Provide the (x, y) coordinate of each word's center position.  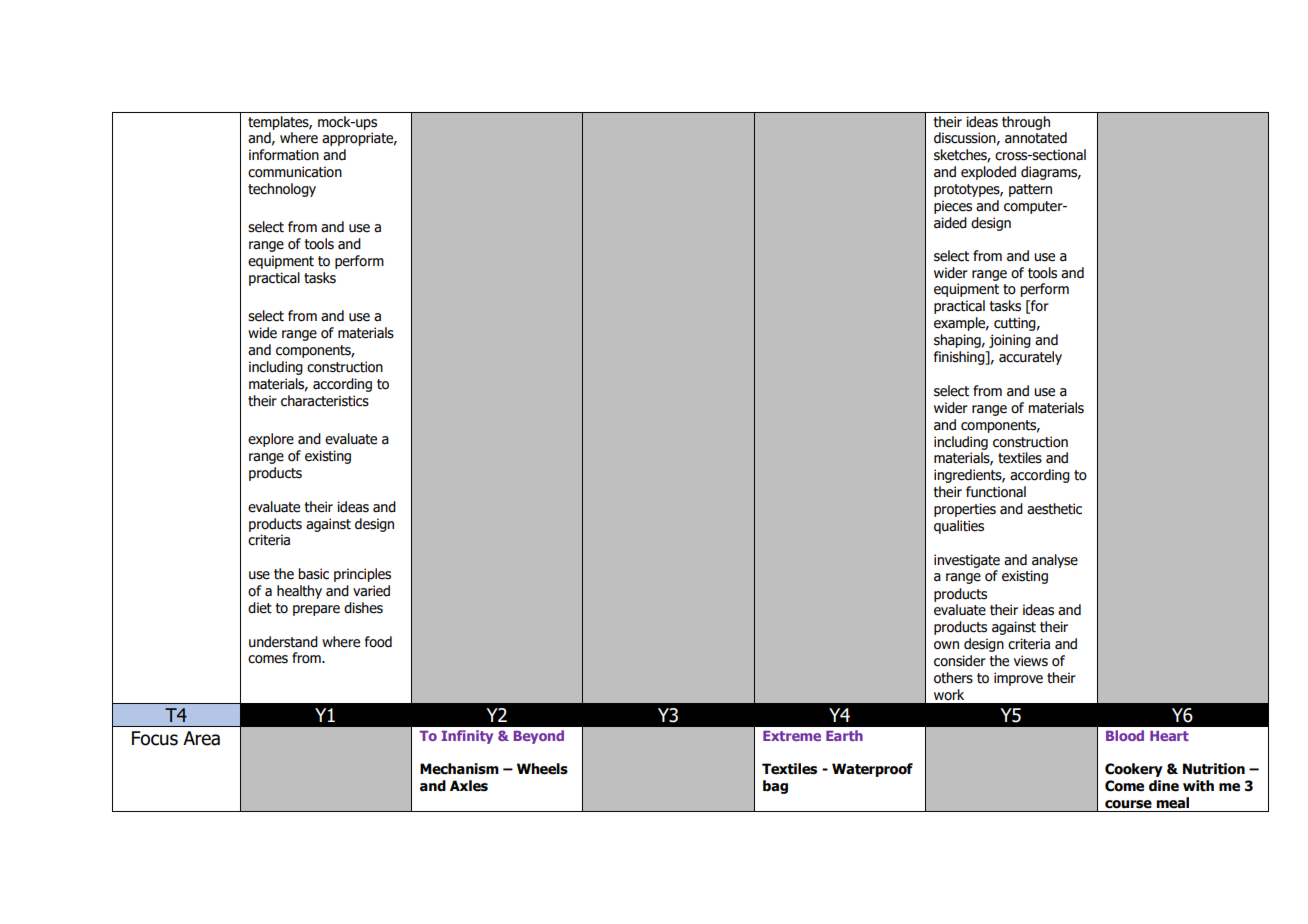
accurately (1030, 358)
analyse (1055, 561)
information (284, 155)
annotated (1036, 138)
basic (313, 574)
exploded (988, 173)
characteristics (325, 401)
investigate (967, 561)
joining (1010, 341)
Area (201, 738)
